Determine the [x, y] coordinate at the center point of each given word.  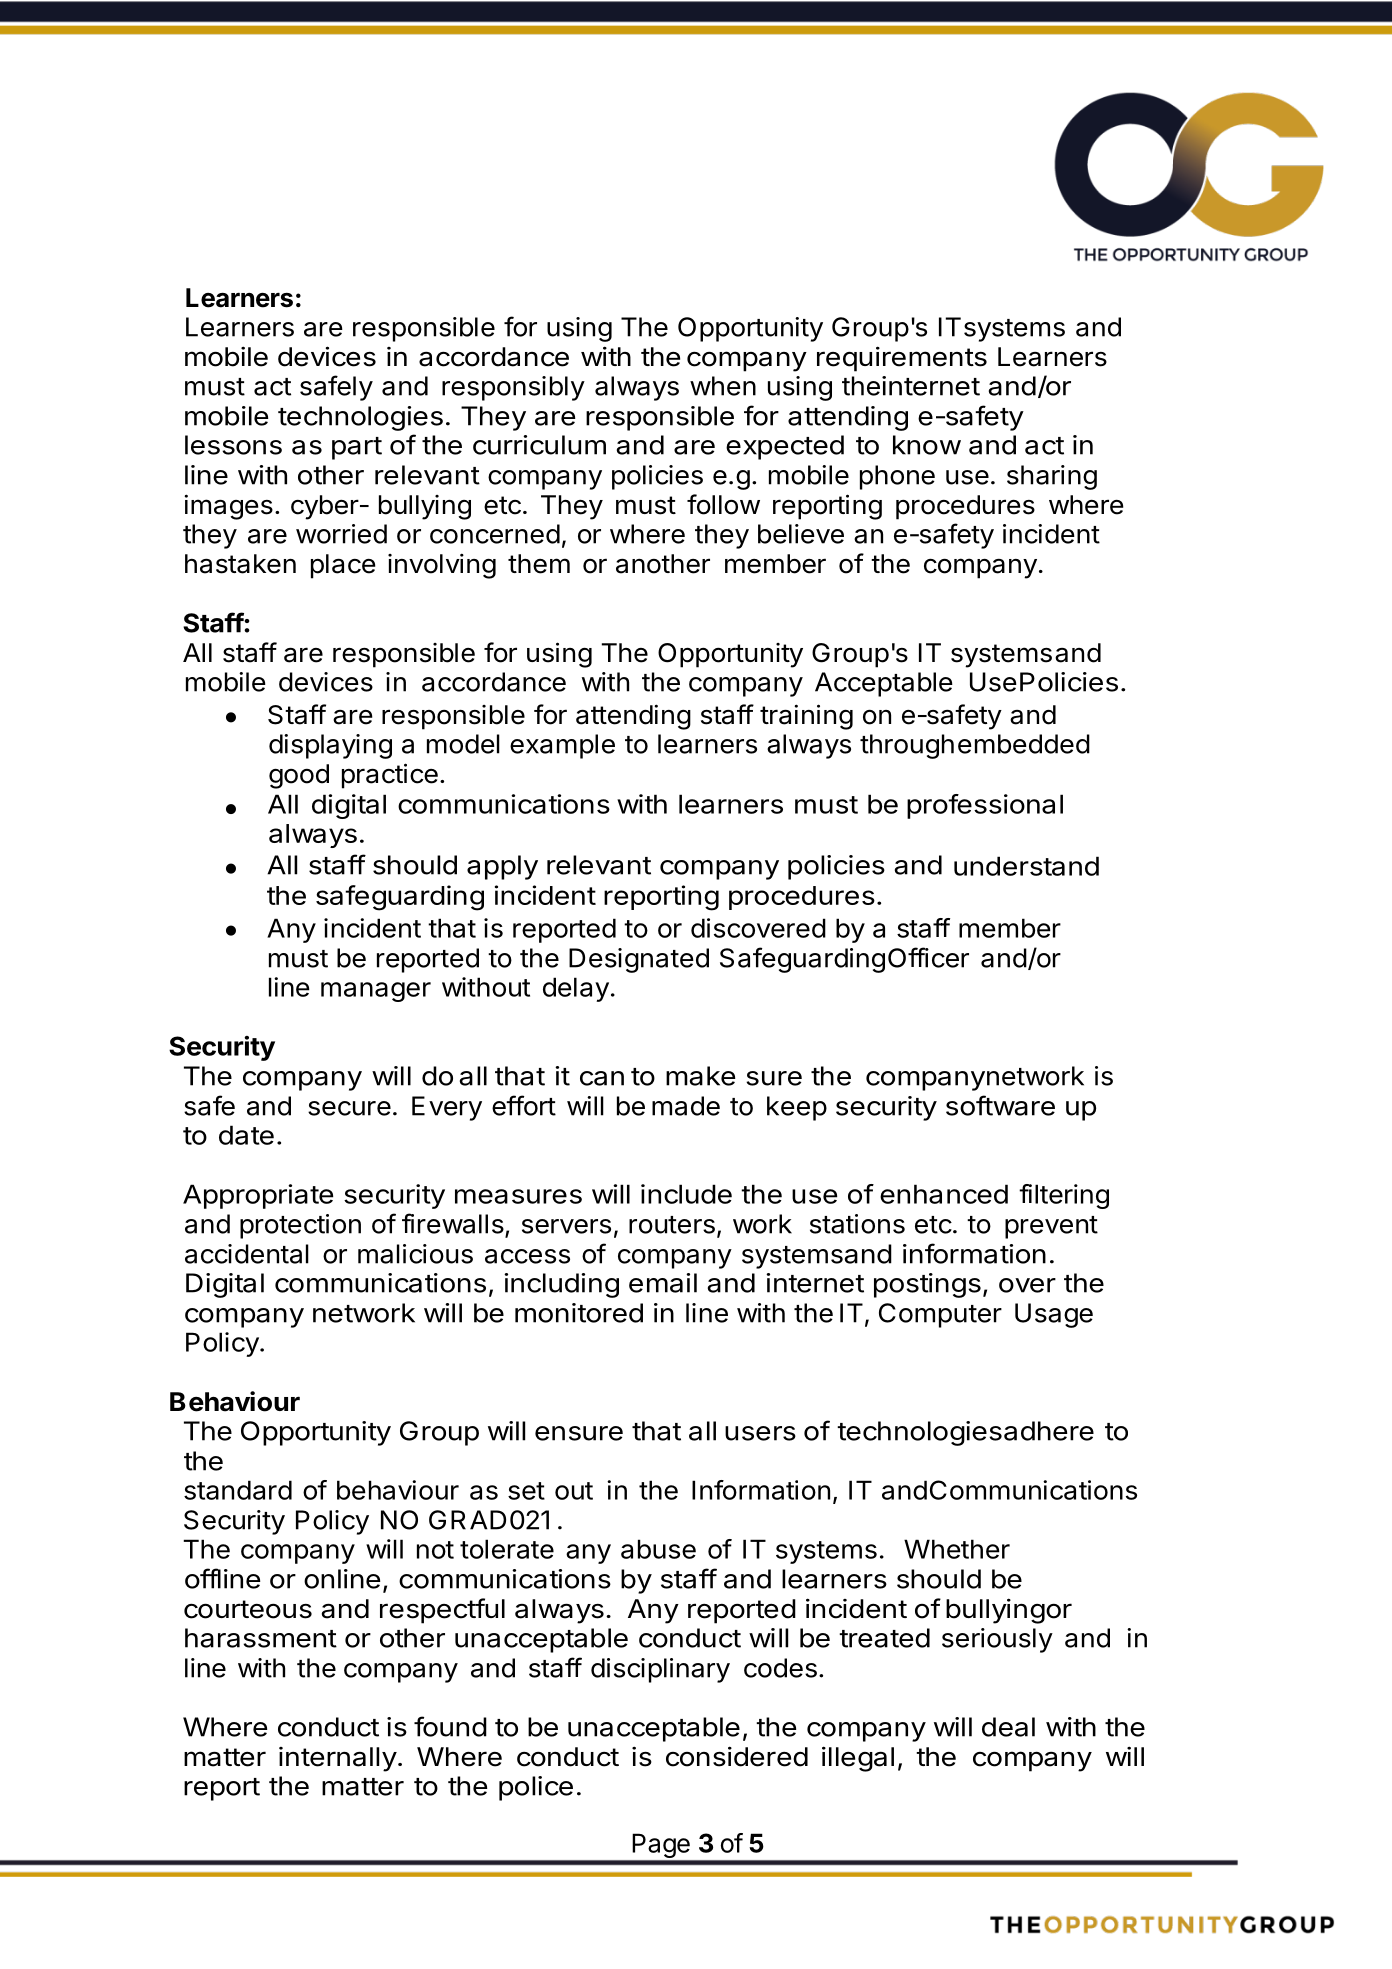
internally [338, 1759]
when [723, 386]
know [927, 445]
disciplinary [660, 1670]
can [602, 1078]
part [357, 448]
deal [1008, 1727]
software [1000, 1105]
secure [349, 1108]
